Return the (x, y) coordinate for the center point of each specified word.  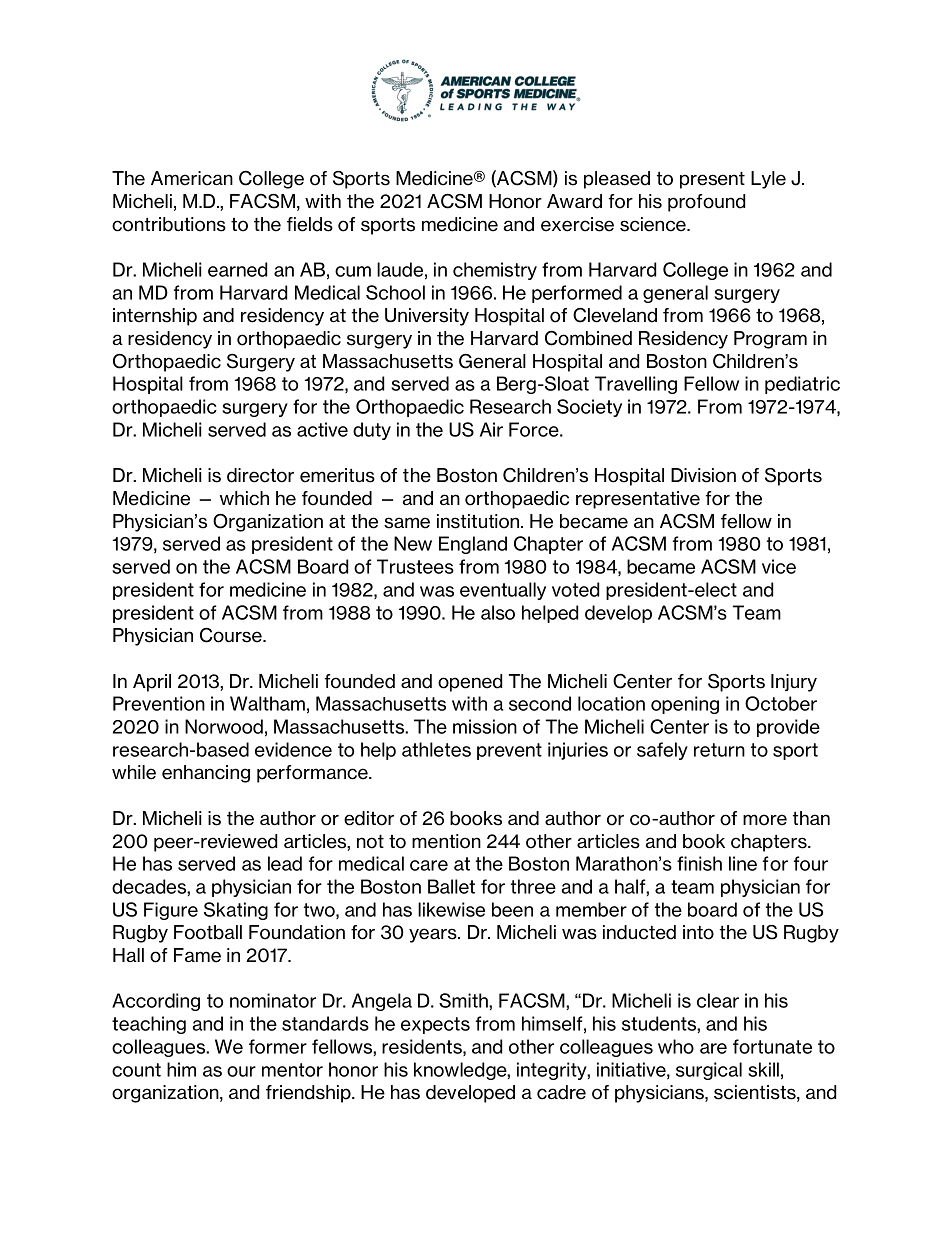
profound (706, 203)
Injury (794, 683)
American (192, 178)
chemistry (495, 271)
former (278, 1046)
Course (232, 635)
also (498, 612)
